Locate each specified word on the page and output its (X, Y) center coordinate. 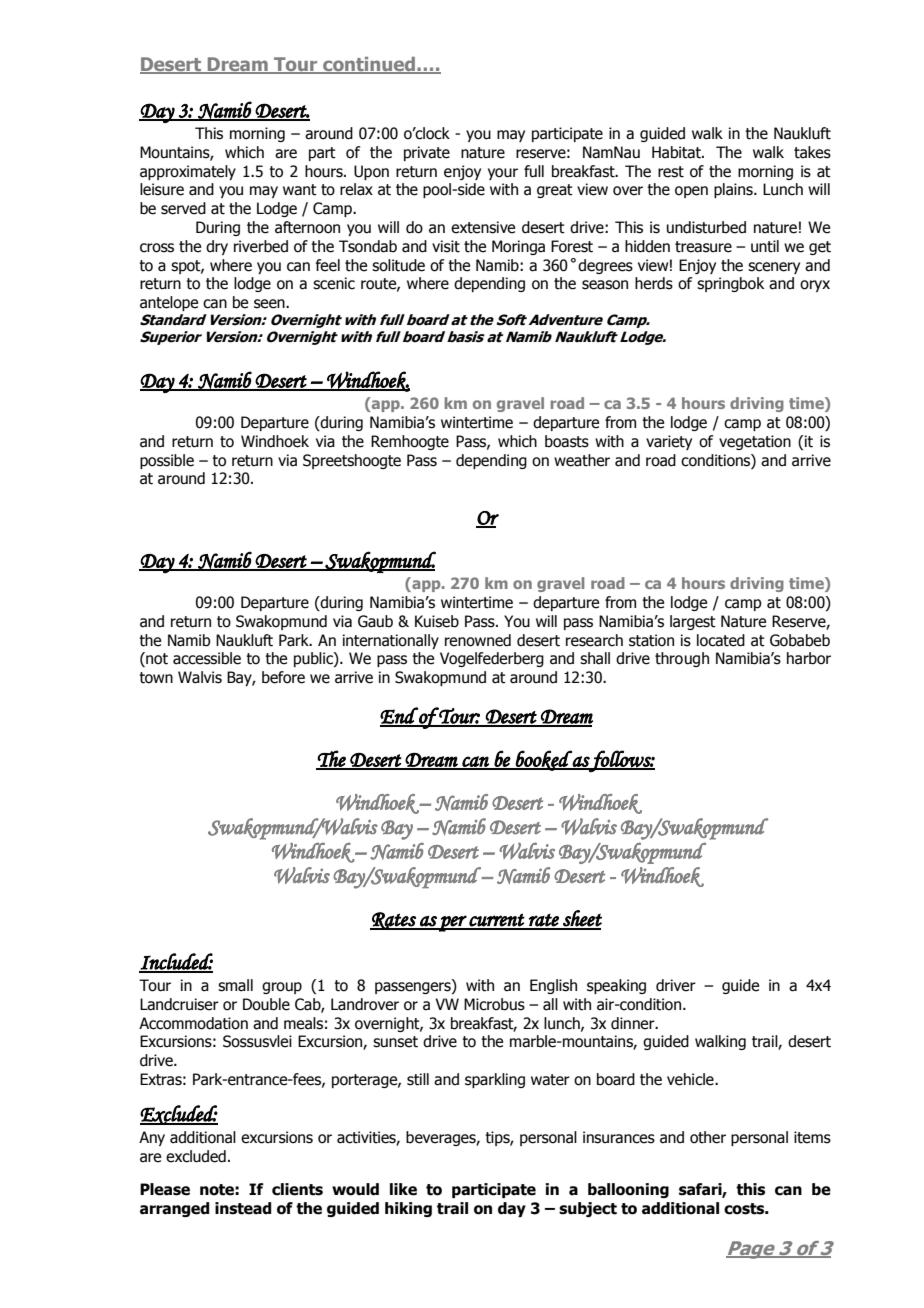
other (708, 1137)
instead (243, 1208)
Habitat (677, 152)
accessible (207, 658)
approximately (188, 172)
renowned (478, 640)
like (403, 1189)
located (721, 640)
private (427, 153)
